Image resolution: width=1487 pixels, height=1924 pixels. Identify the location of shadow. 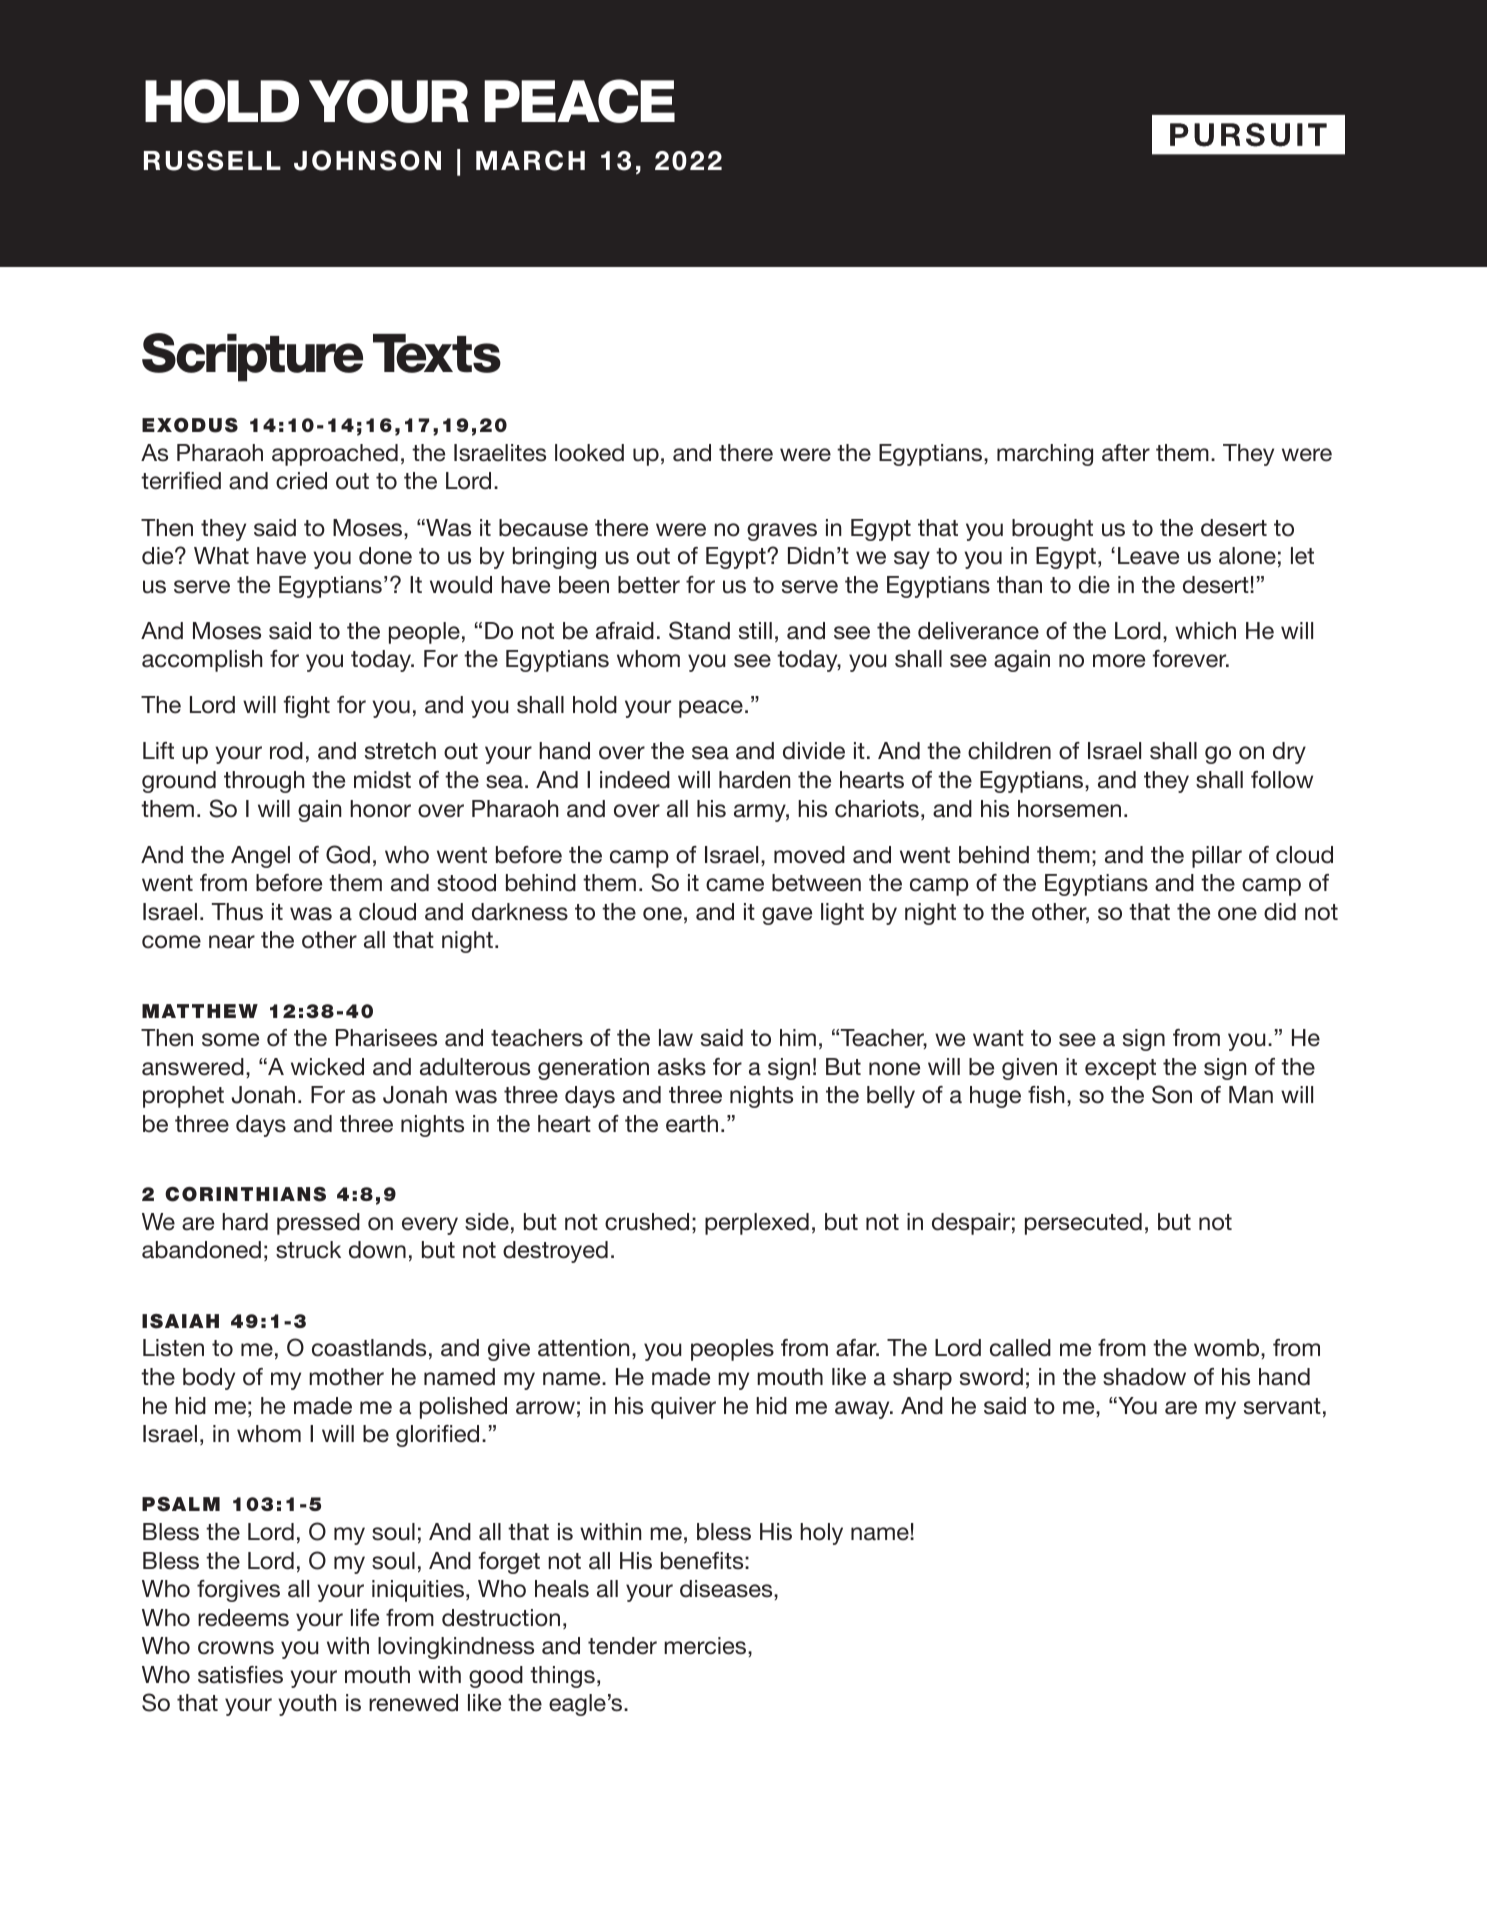
(1144, 1377).
